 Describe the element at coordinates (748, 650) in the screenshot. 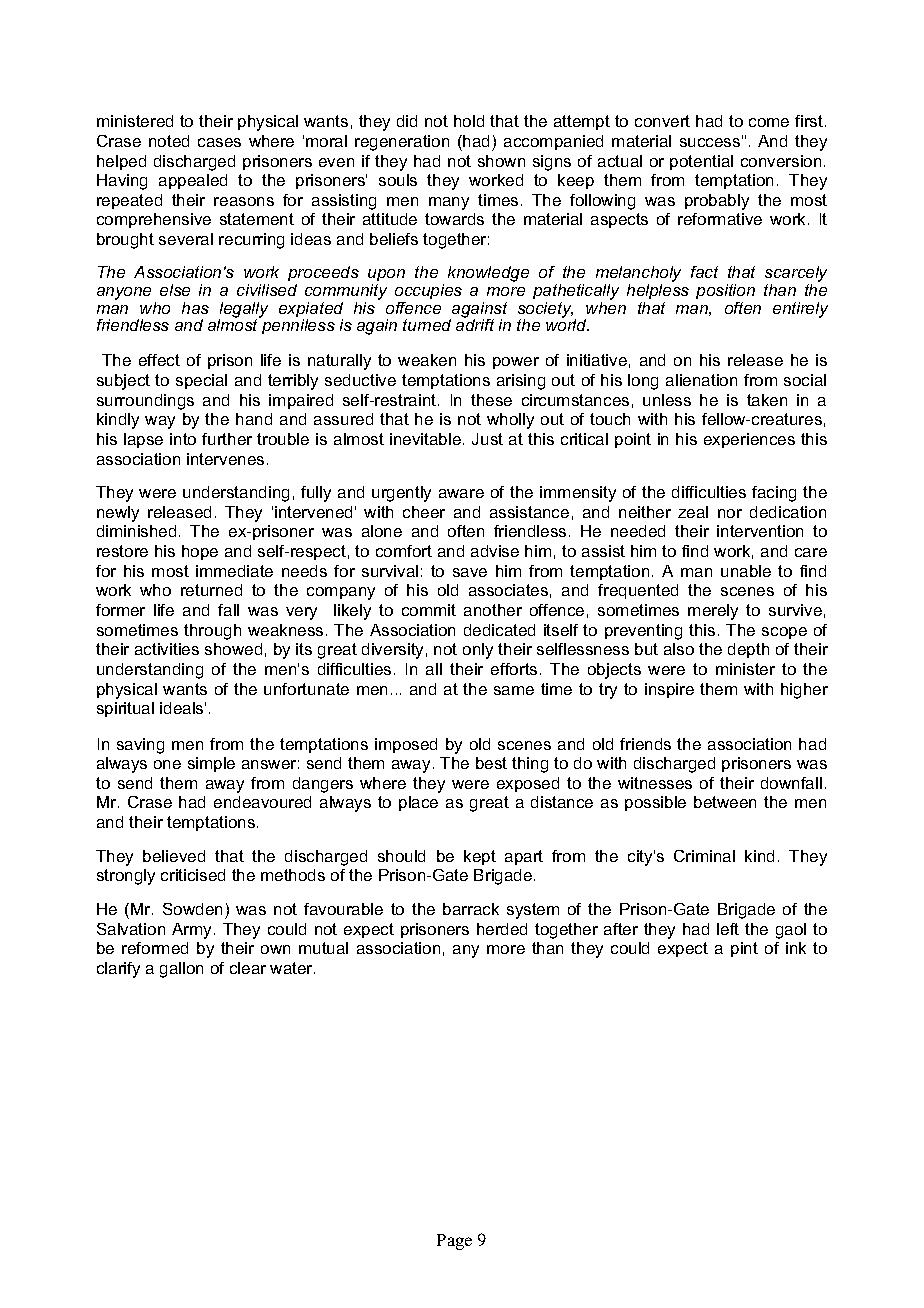

I see `depth` at that location.
